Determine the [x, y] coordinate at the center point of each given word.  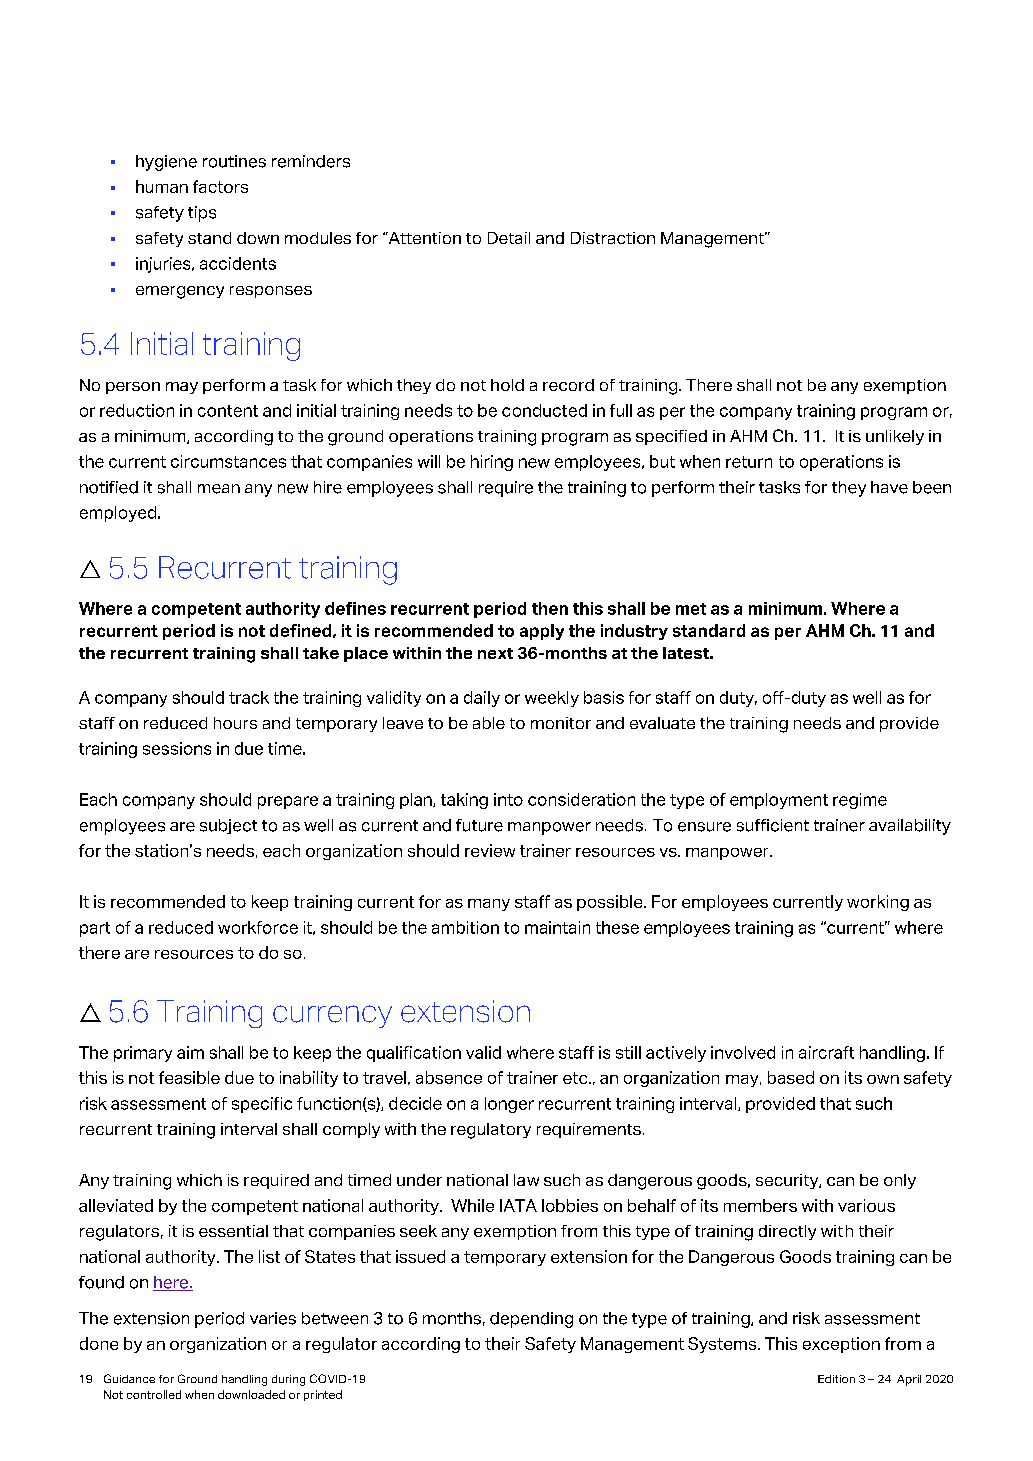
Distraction [613, 238]
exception [841, 1345]
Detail [509, 238]
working [878, 903]
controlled [154, 1394]
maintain [557, 927]
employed [119, 514]
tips [202, 214]
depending [531, 1320]
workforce [258, 927]
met [691, 609]
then [550, 608]
